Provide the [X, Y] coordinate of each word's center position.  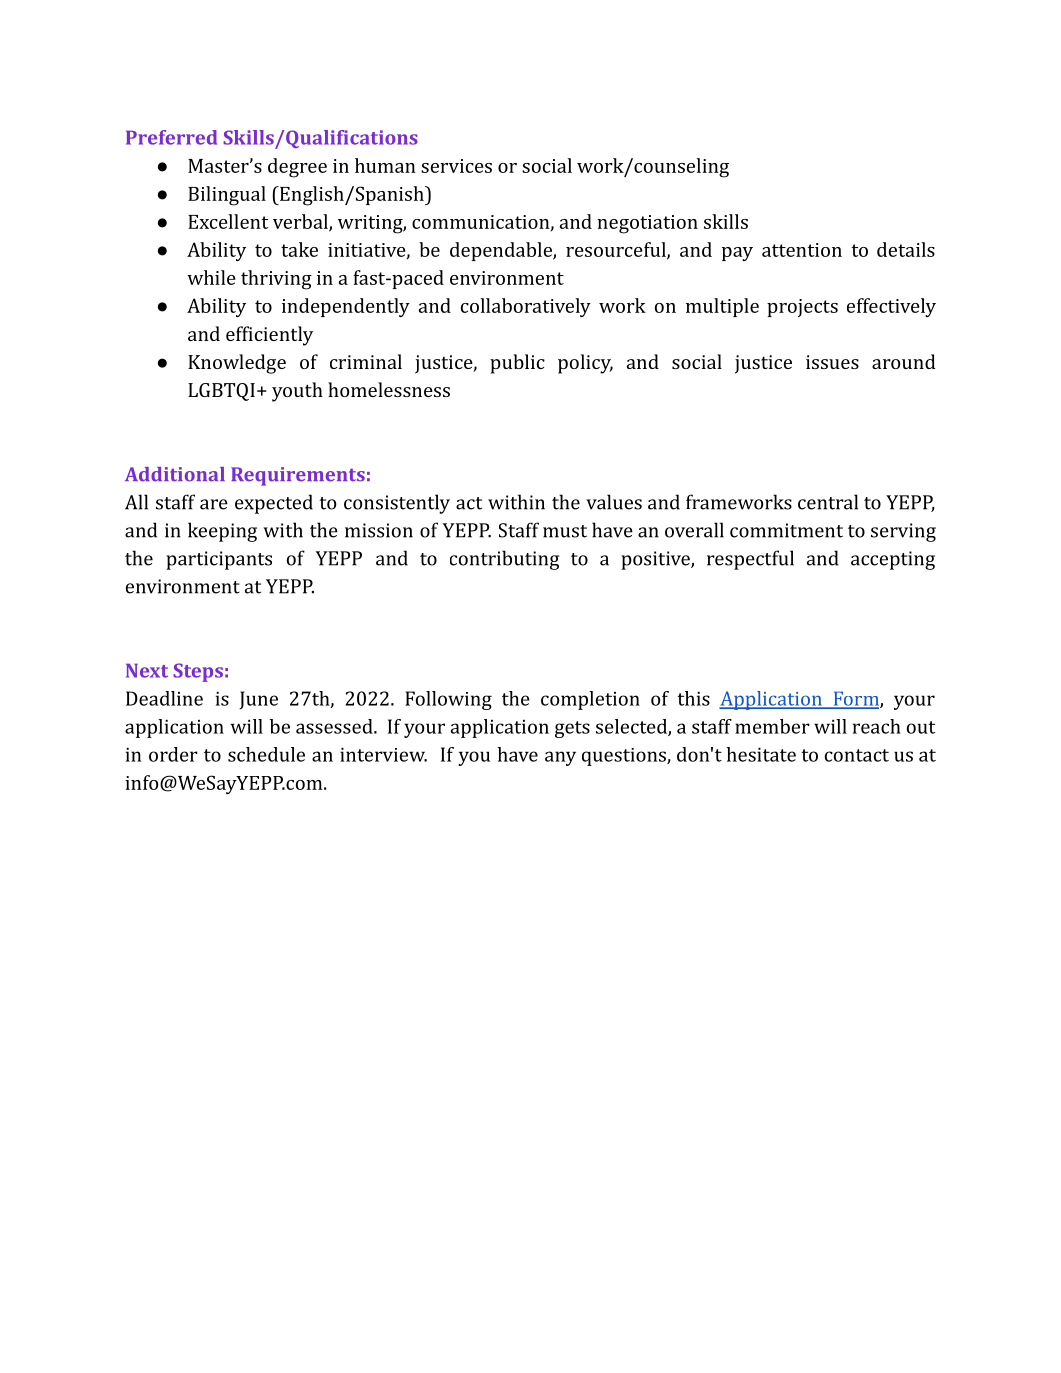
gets [572, 729]
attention [802, 250]
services [456, 166]
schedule [266, 754]
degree [297, 168]
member [772, 726]
